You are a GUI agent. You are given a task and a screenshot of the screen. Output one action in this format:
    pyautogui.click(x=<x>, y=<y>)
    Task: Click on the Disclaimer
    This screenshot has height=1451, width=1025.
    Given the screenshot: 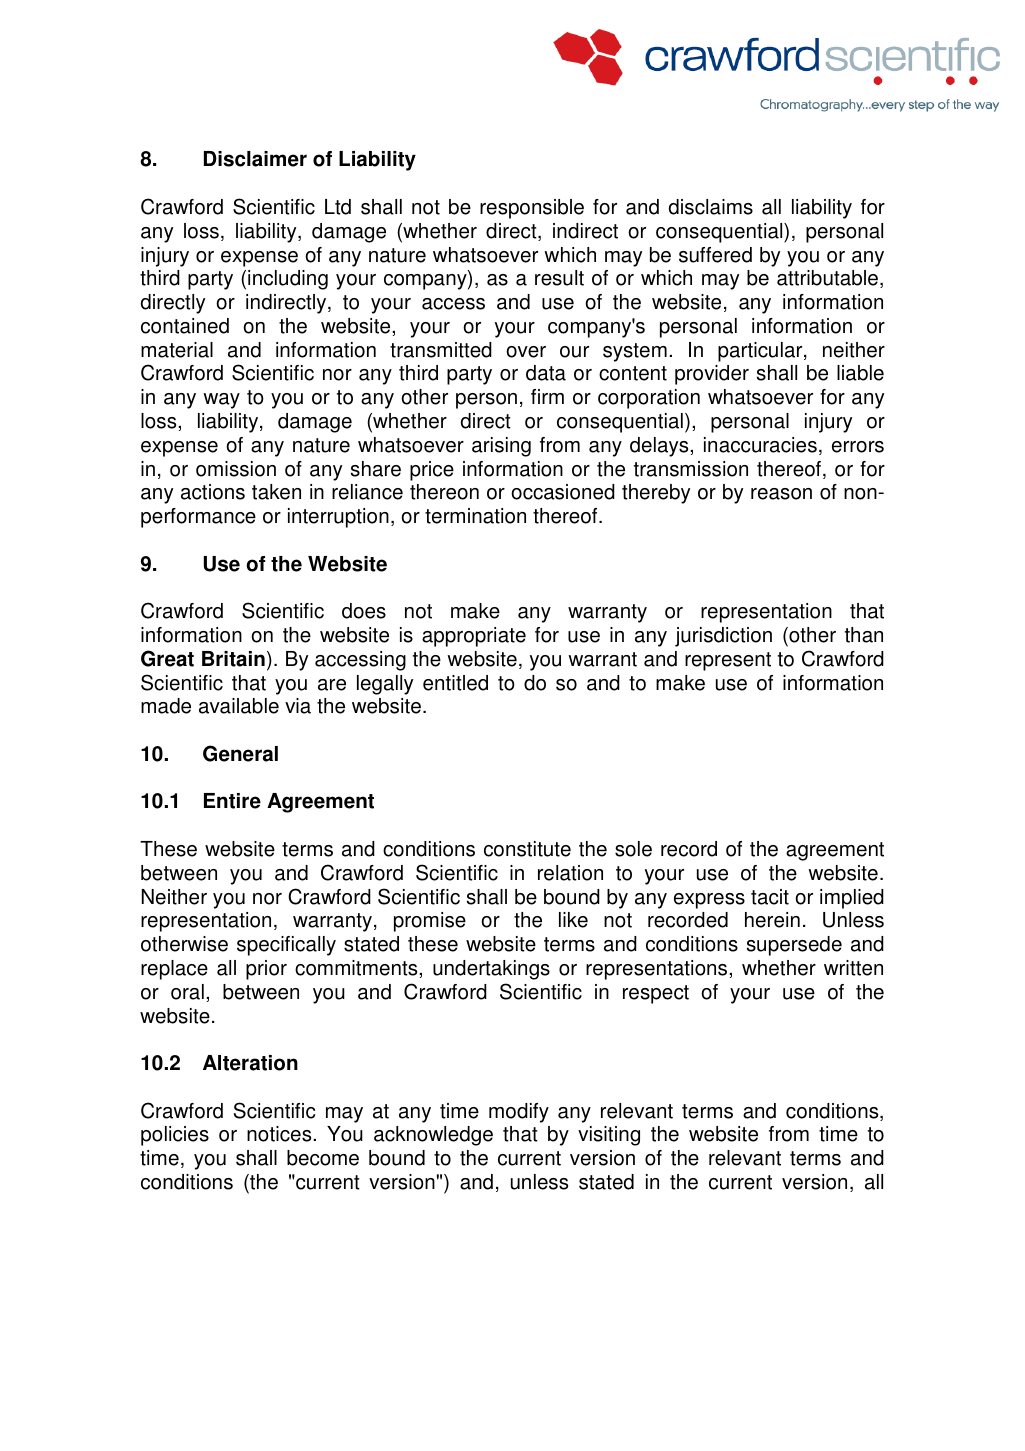 What is the action you would take?
    pyautogui.click(x=255, y=159)
